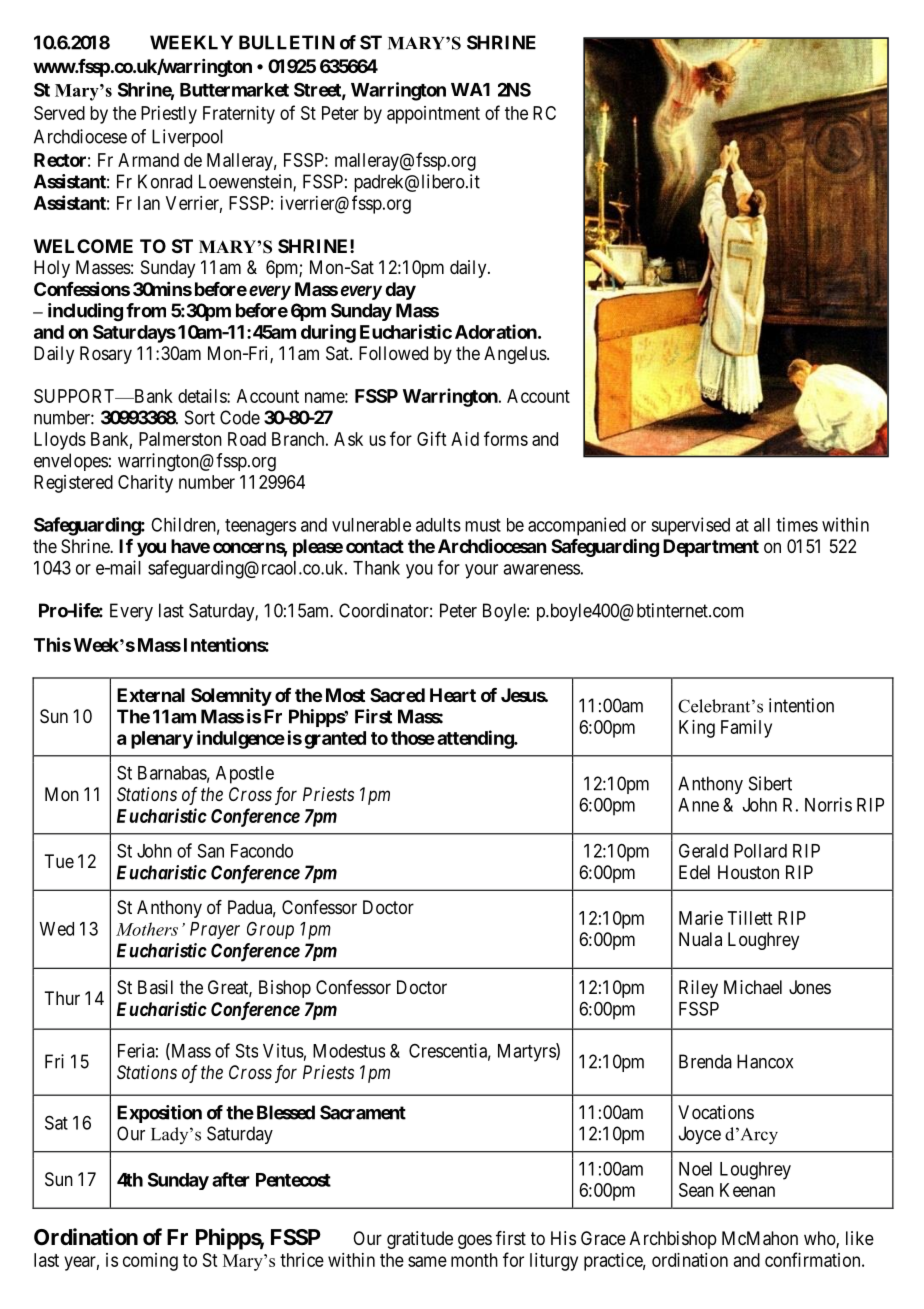 The height and width of the page is (1309, 924). What do you see at coordinates (475, 1241) in the page?
I see `goes` at bounding box center [475, 1241].
